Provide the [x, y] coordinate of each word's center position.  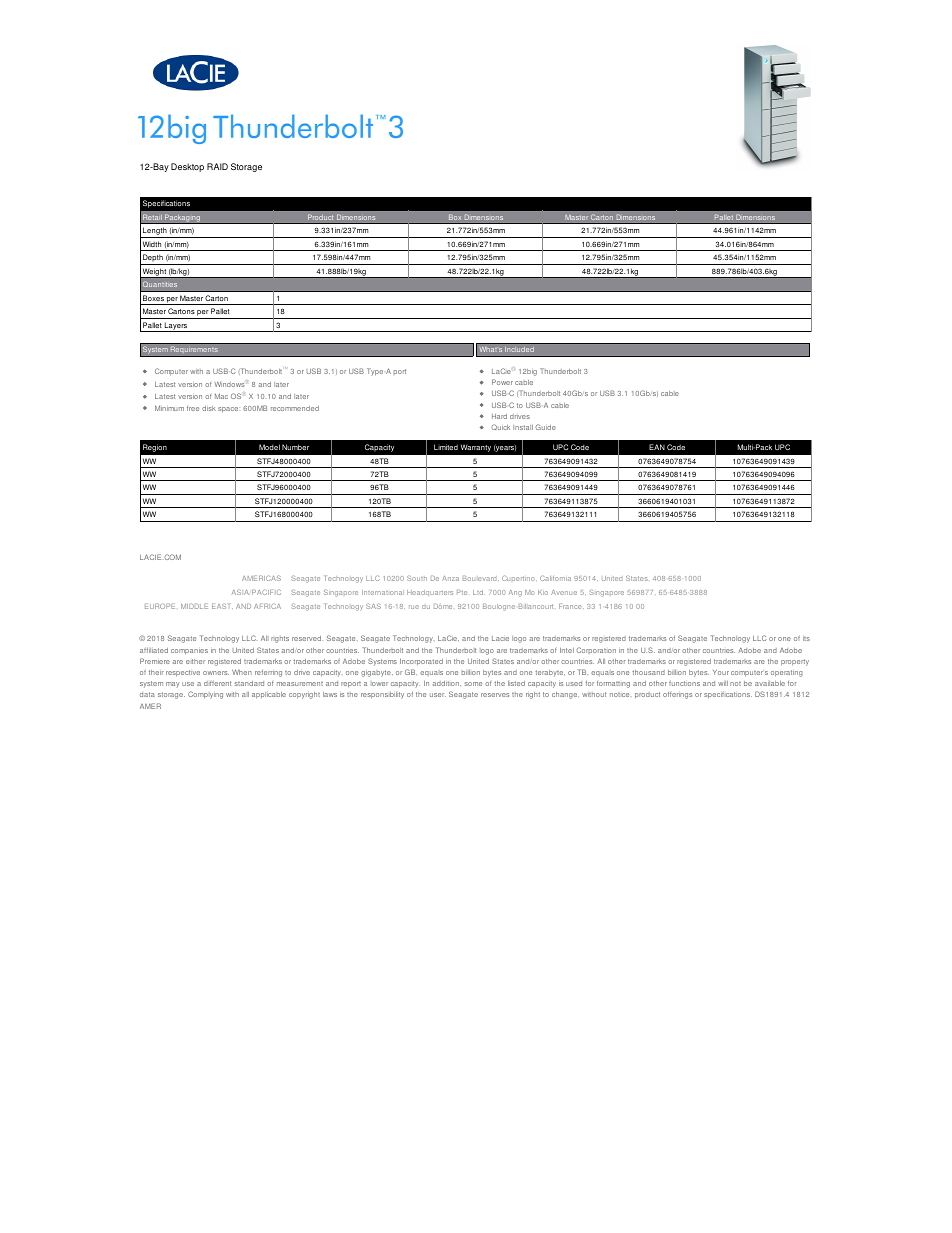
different [217, 683]
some [473, 684]
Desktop [187, 167]
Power [502, 382]
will [723, 683]
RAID [217, 166]
